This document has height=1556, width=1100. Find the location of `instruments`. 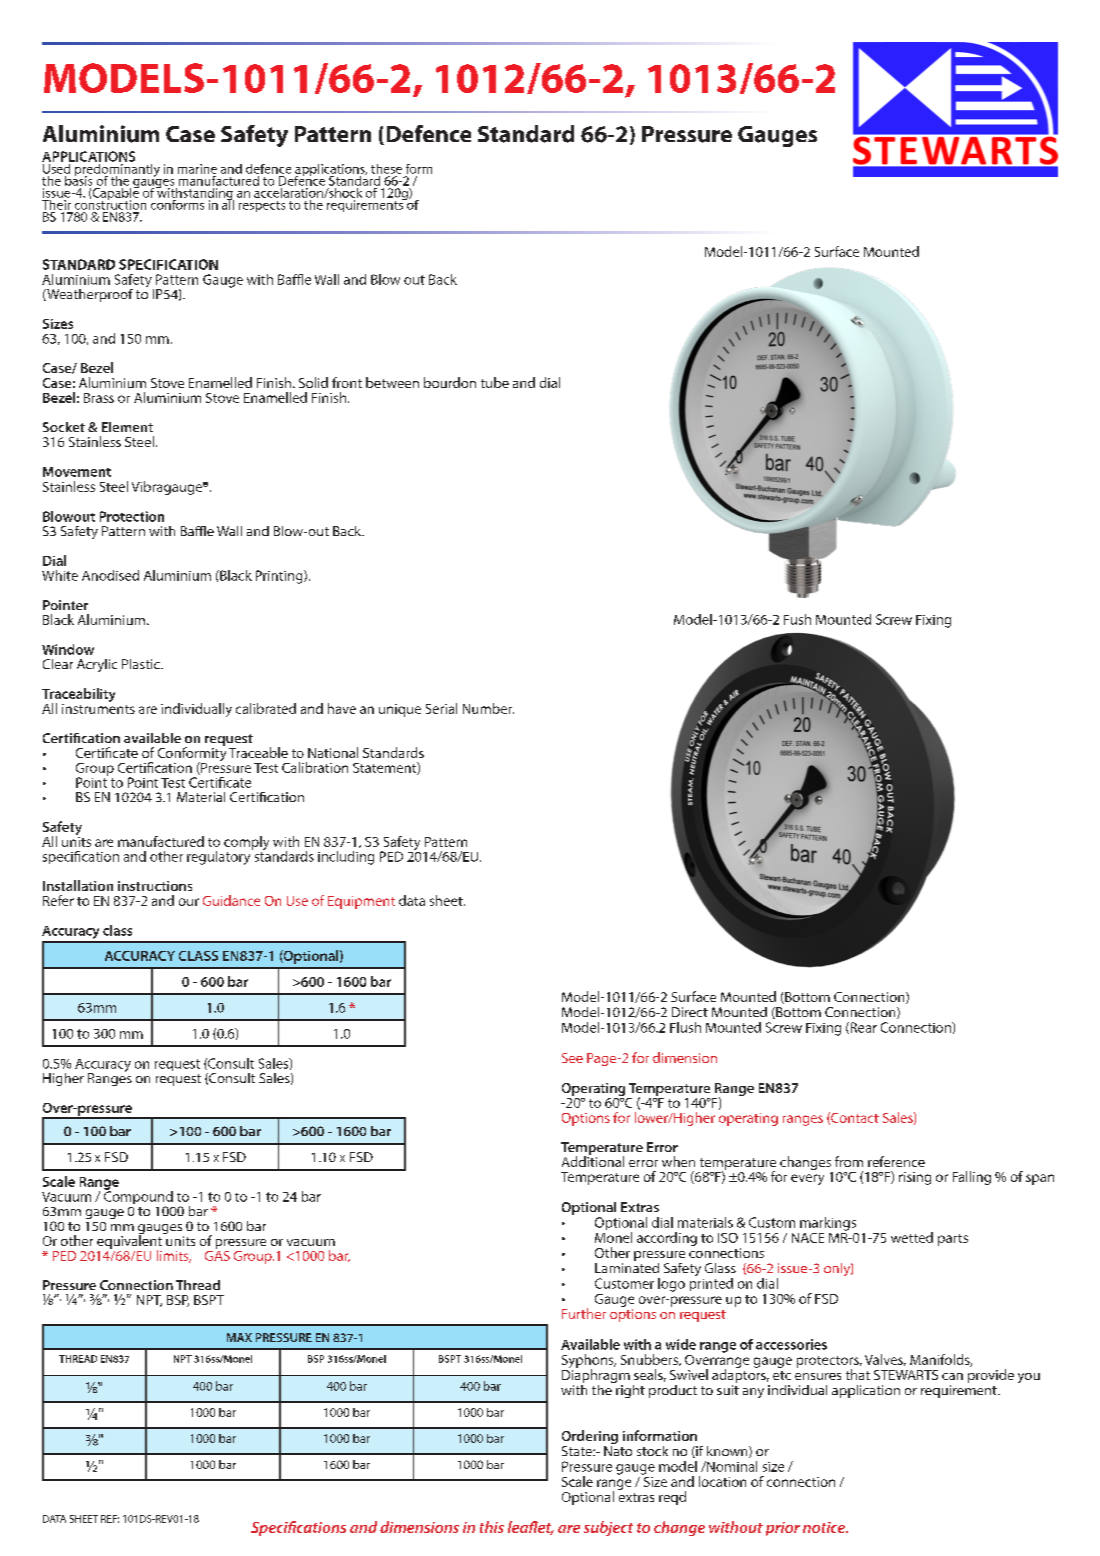

instruments is located at coordinates (98, 707).
